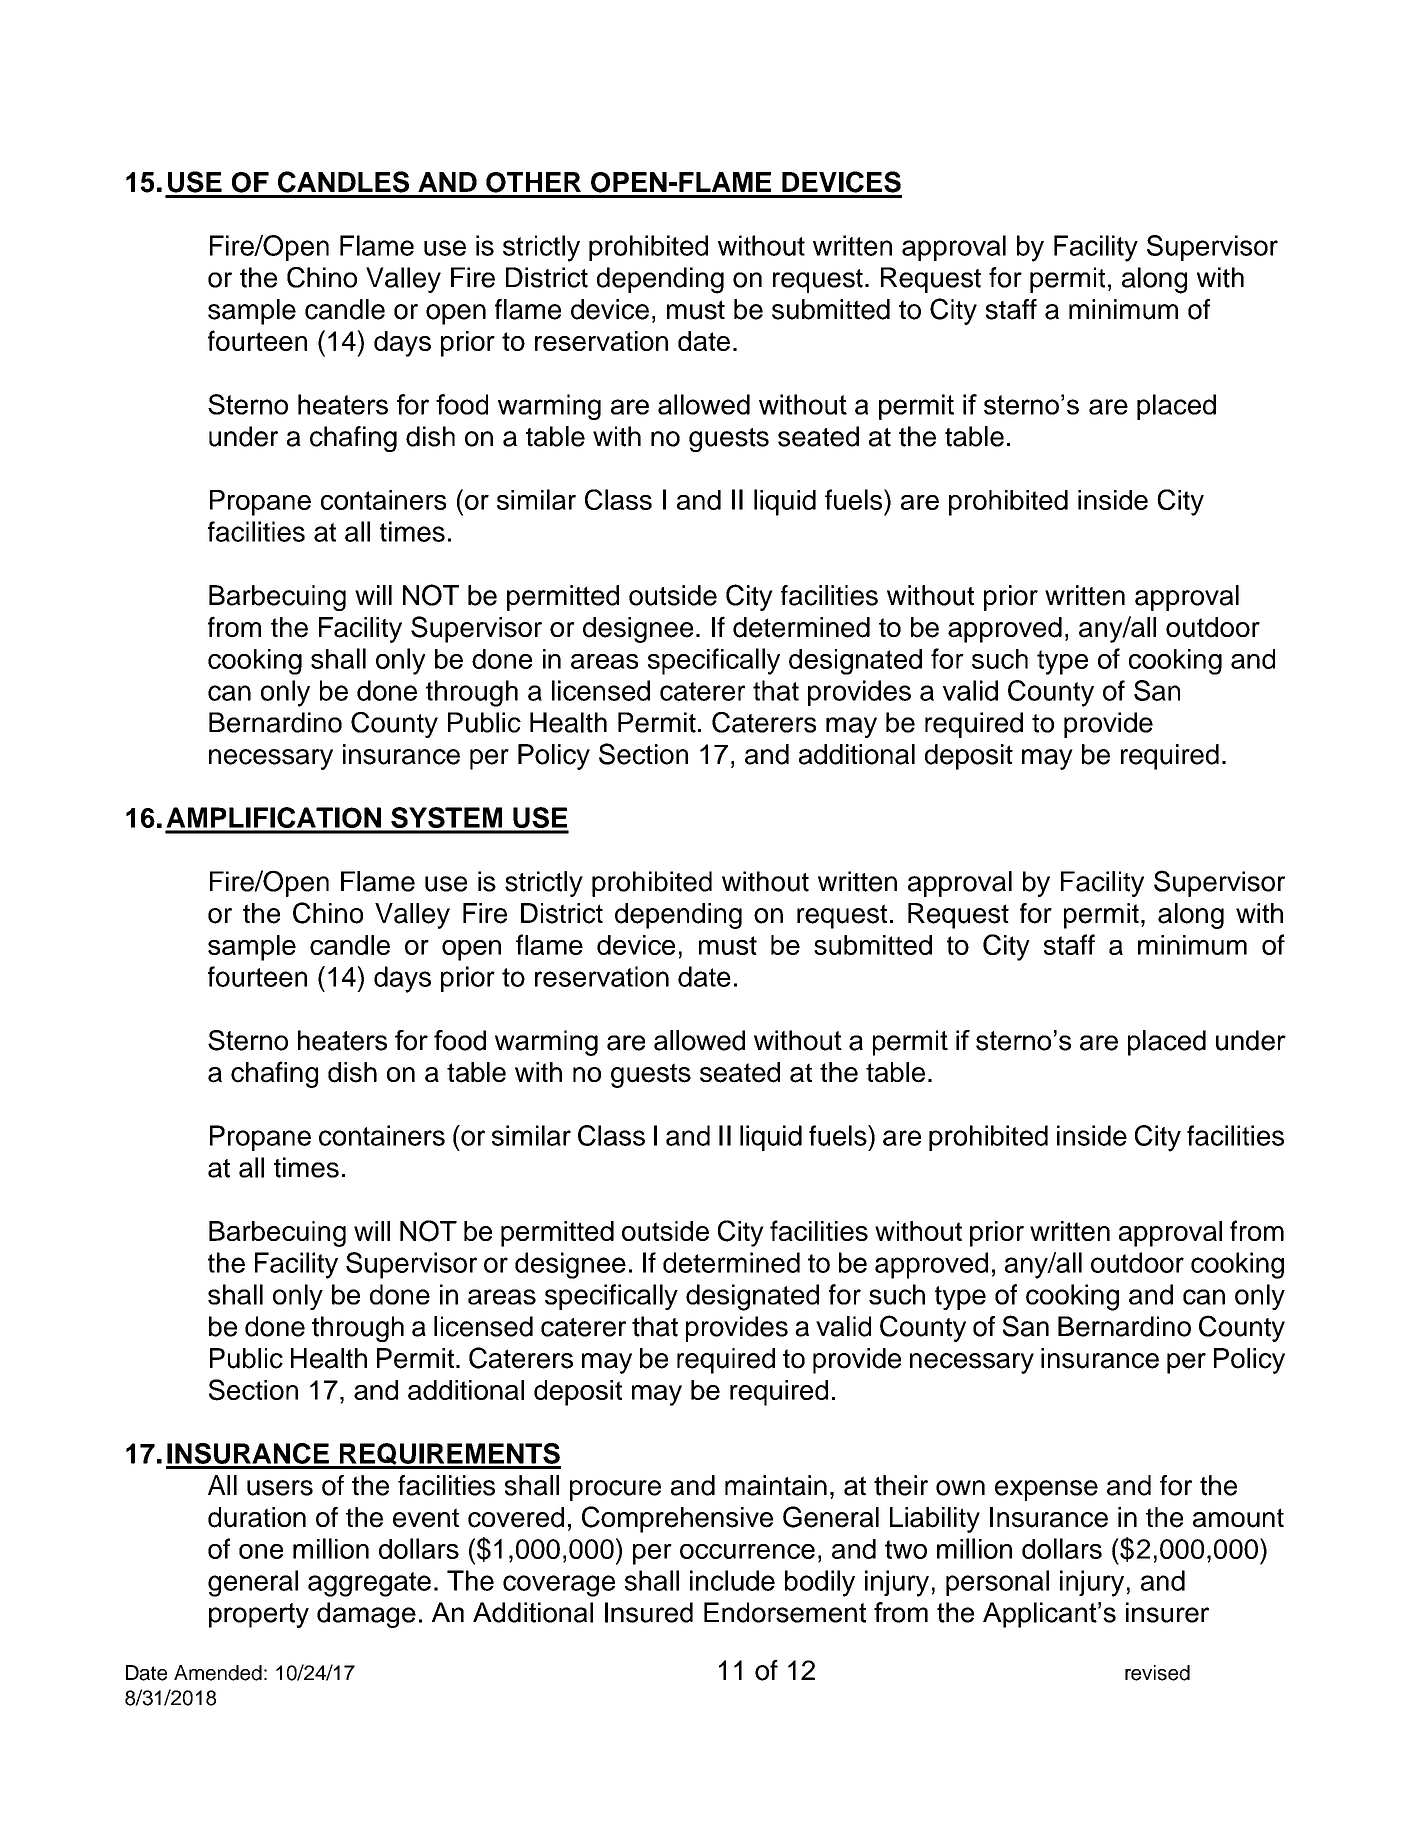 This document has height=1824, width=1410. Describe the element at coordinates (1167, 1612) in the document. I see `insurer` at that location.
